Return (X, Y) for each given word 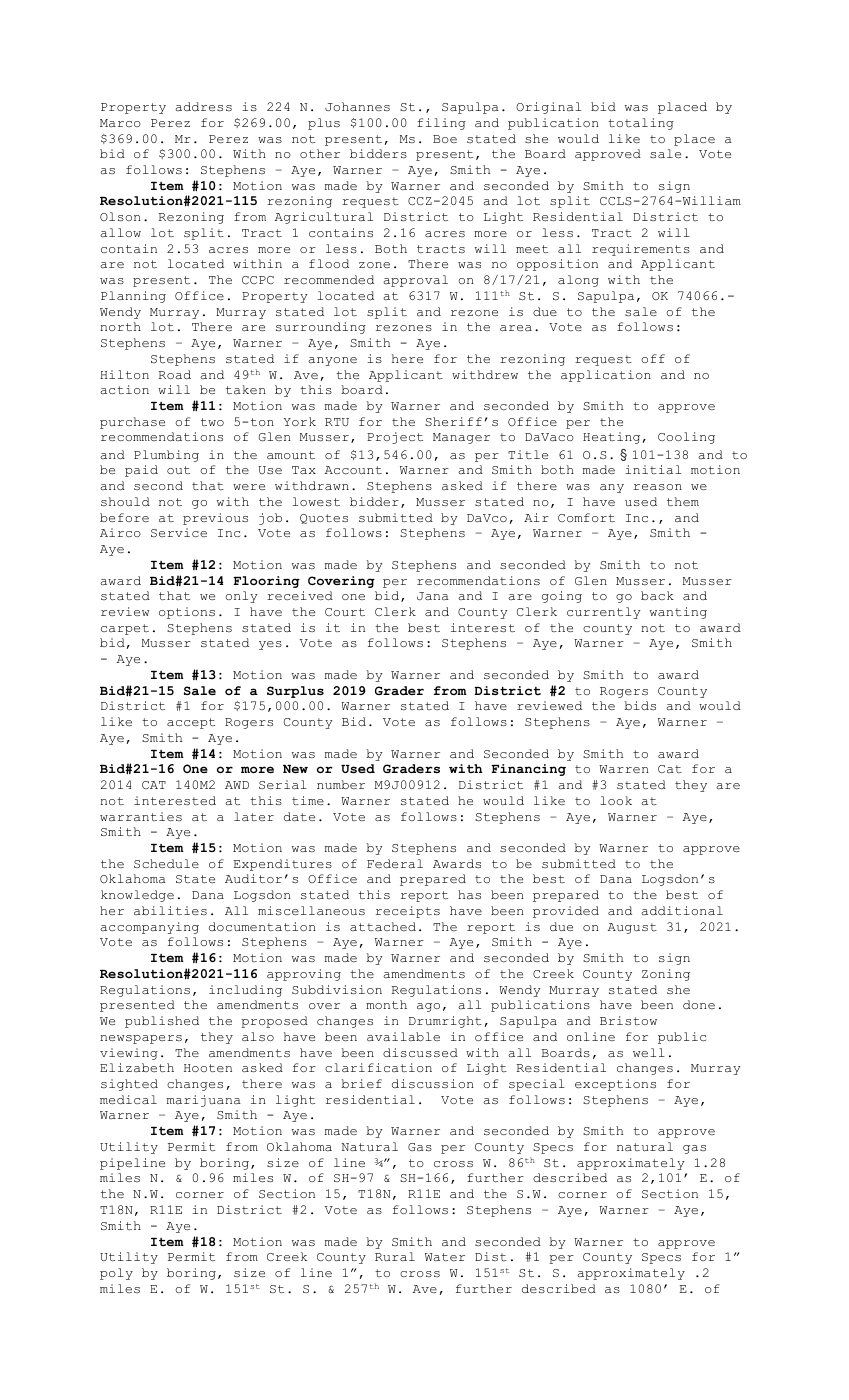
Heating (611, 438)
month (386, 1004)
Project (395, 438)
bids (640, 705)
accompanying (149, 928)
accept (191, 723)
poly (116, 1274)
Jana (433, 596)
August (632, 928)
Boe (445, 139)
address (203, 106)
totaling (641, 124)
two (212, 422)
